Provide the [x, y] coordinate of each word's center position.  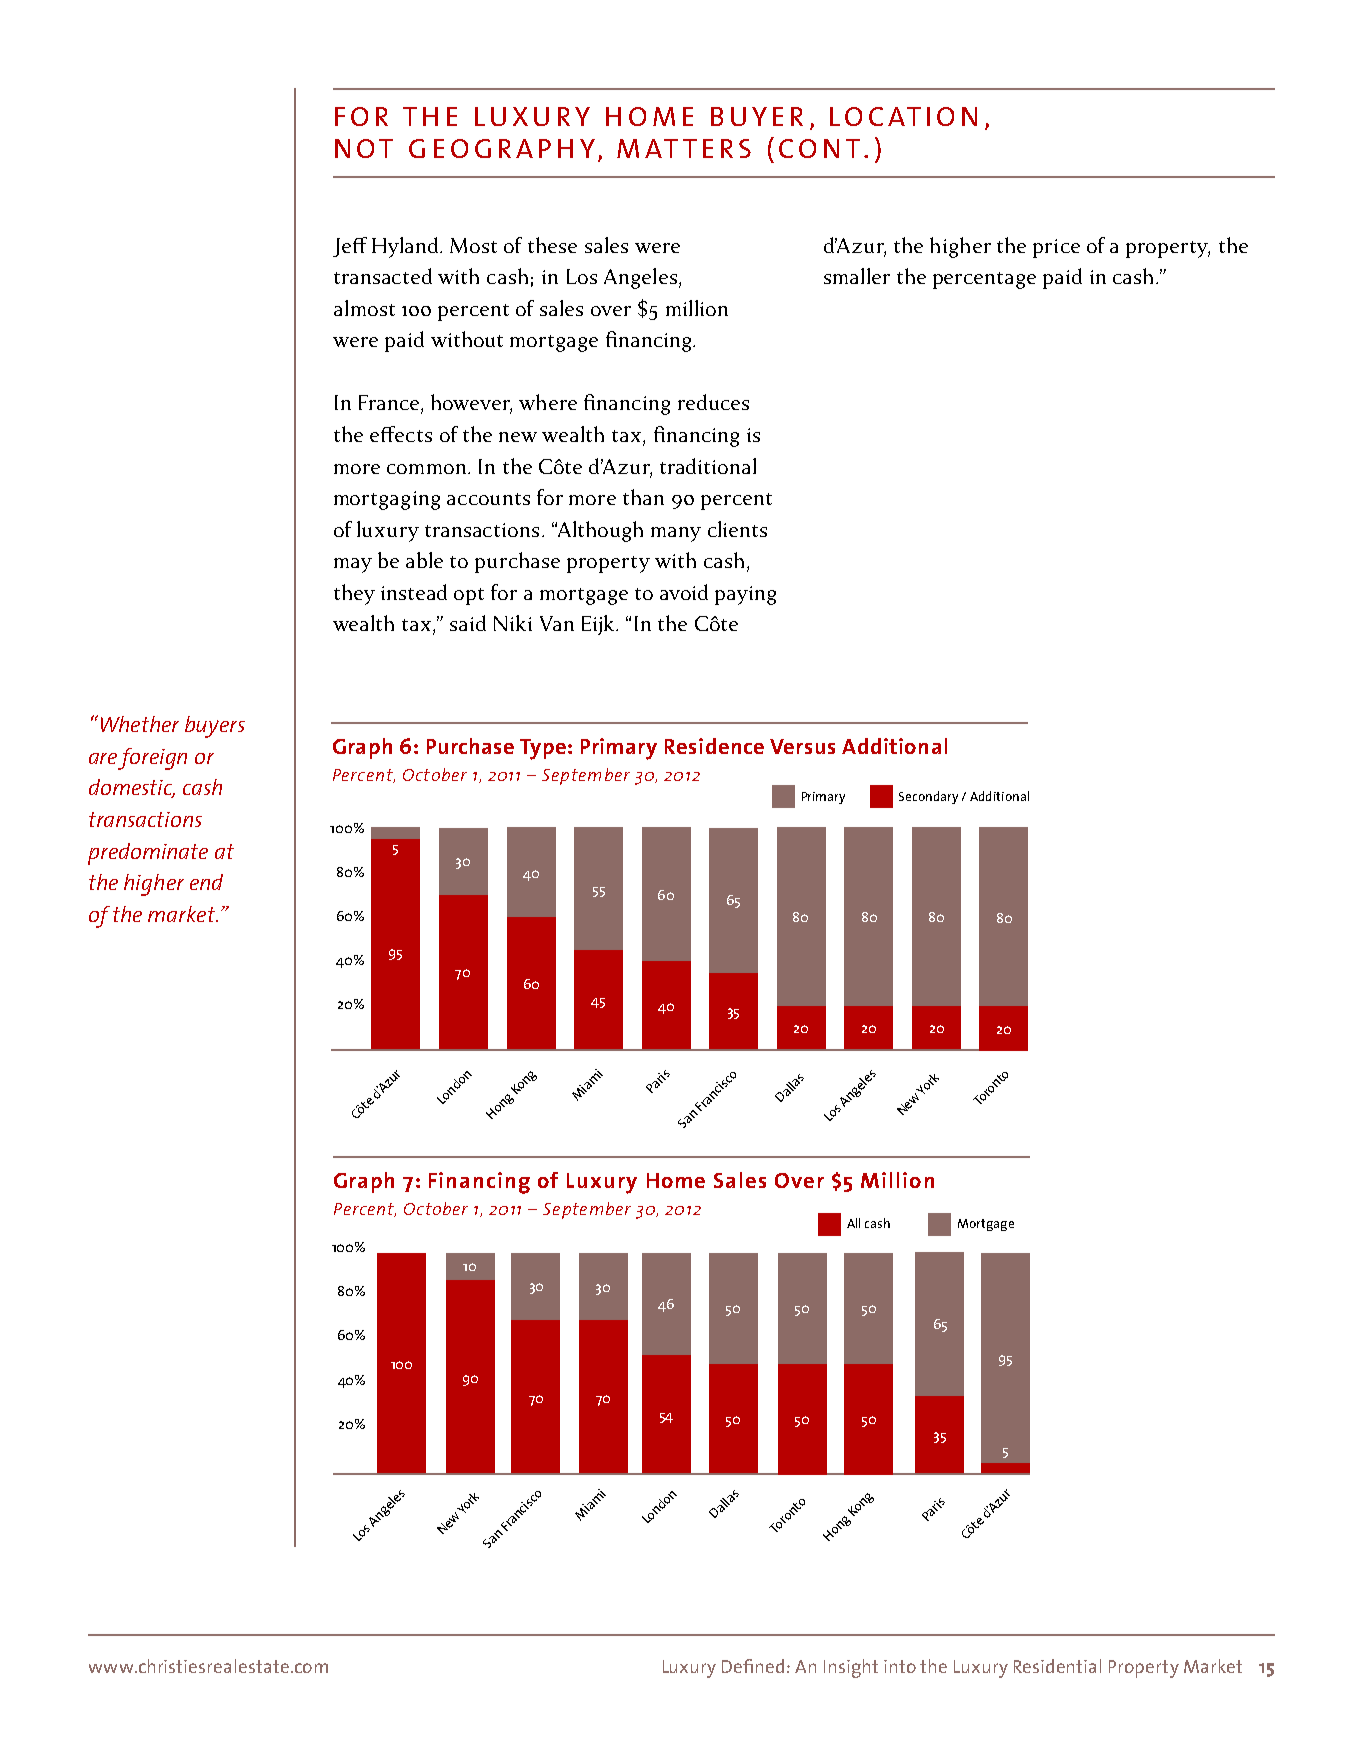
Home [676, 1180]
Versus [802, 746]
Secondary [928, 797]
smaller [857, 276]
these [552, 245]
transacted [383, 276]
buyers [215, 727]
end [206, 882]
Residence [714, 746]
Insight [851, 1668]
